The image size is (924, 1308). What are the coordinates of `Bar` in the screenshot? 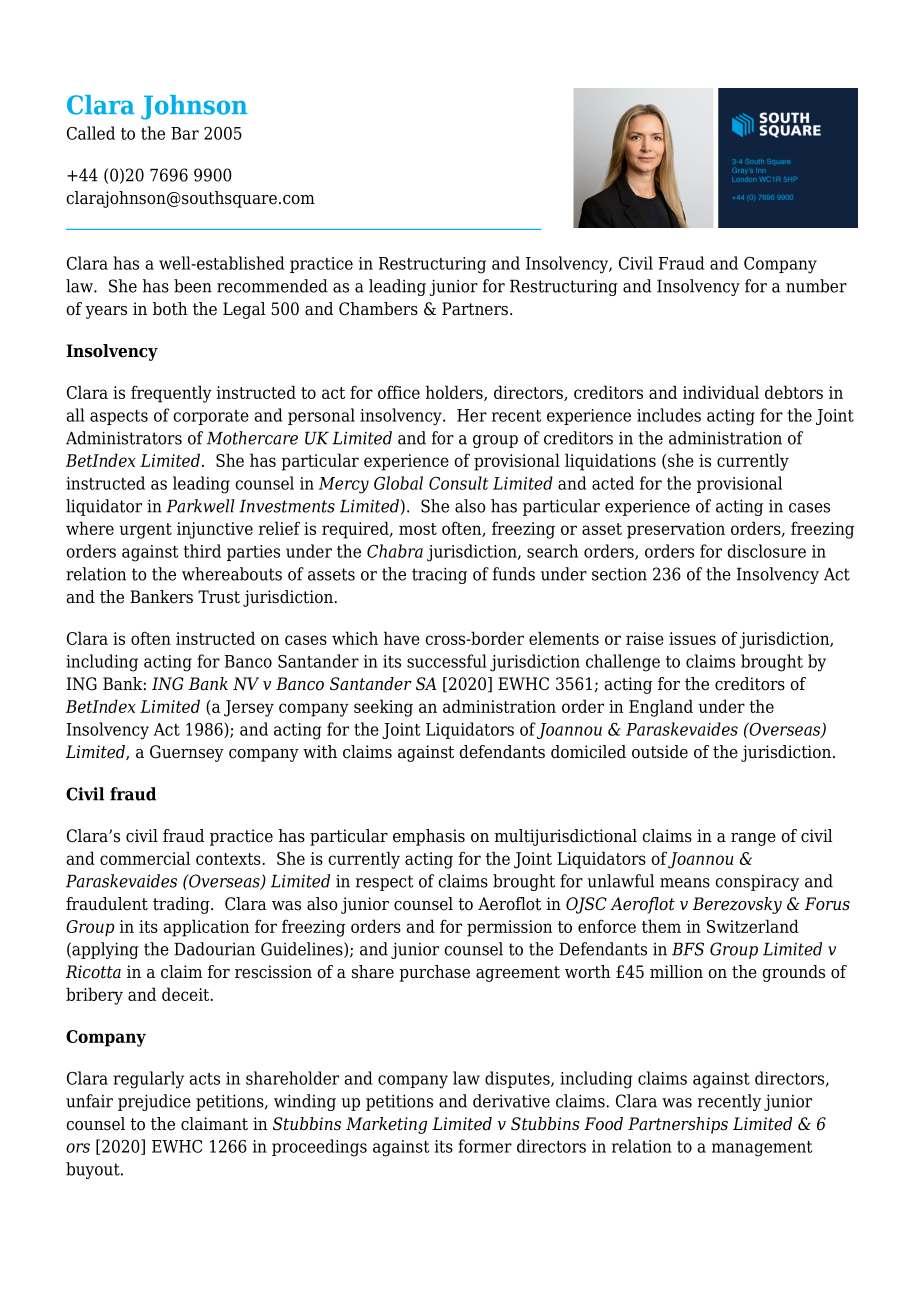 It's located at (185, 133).
